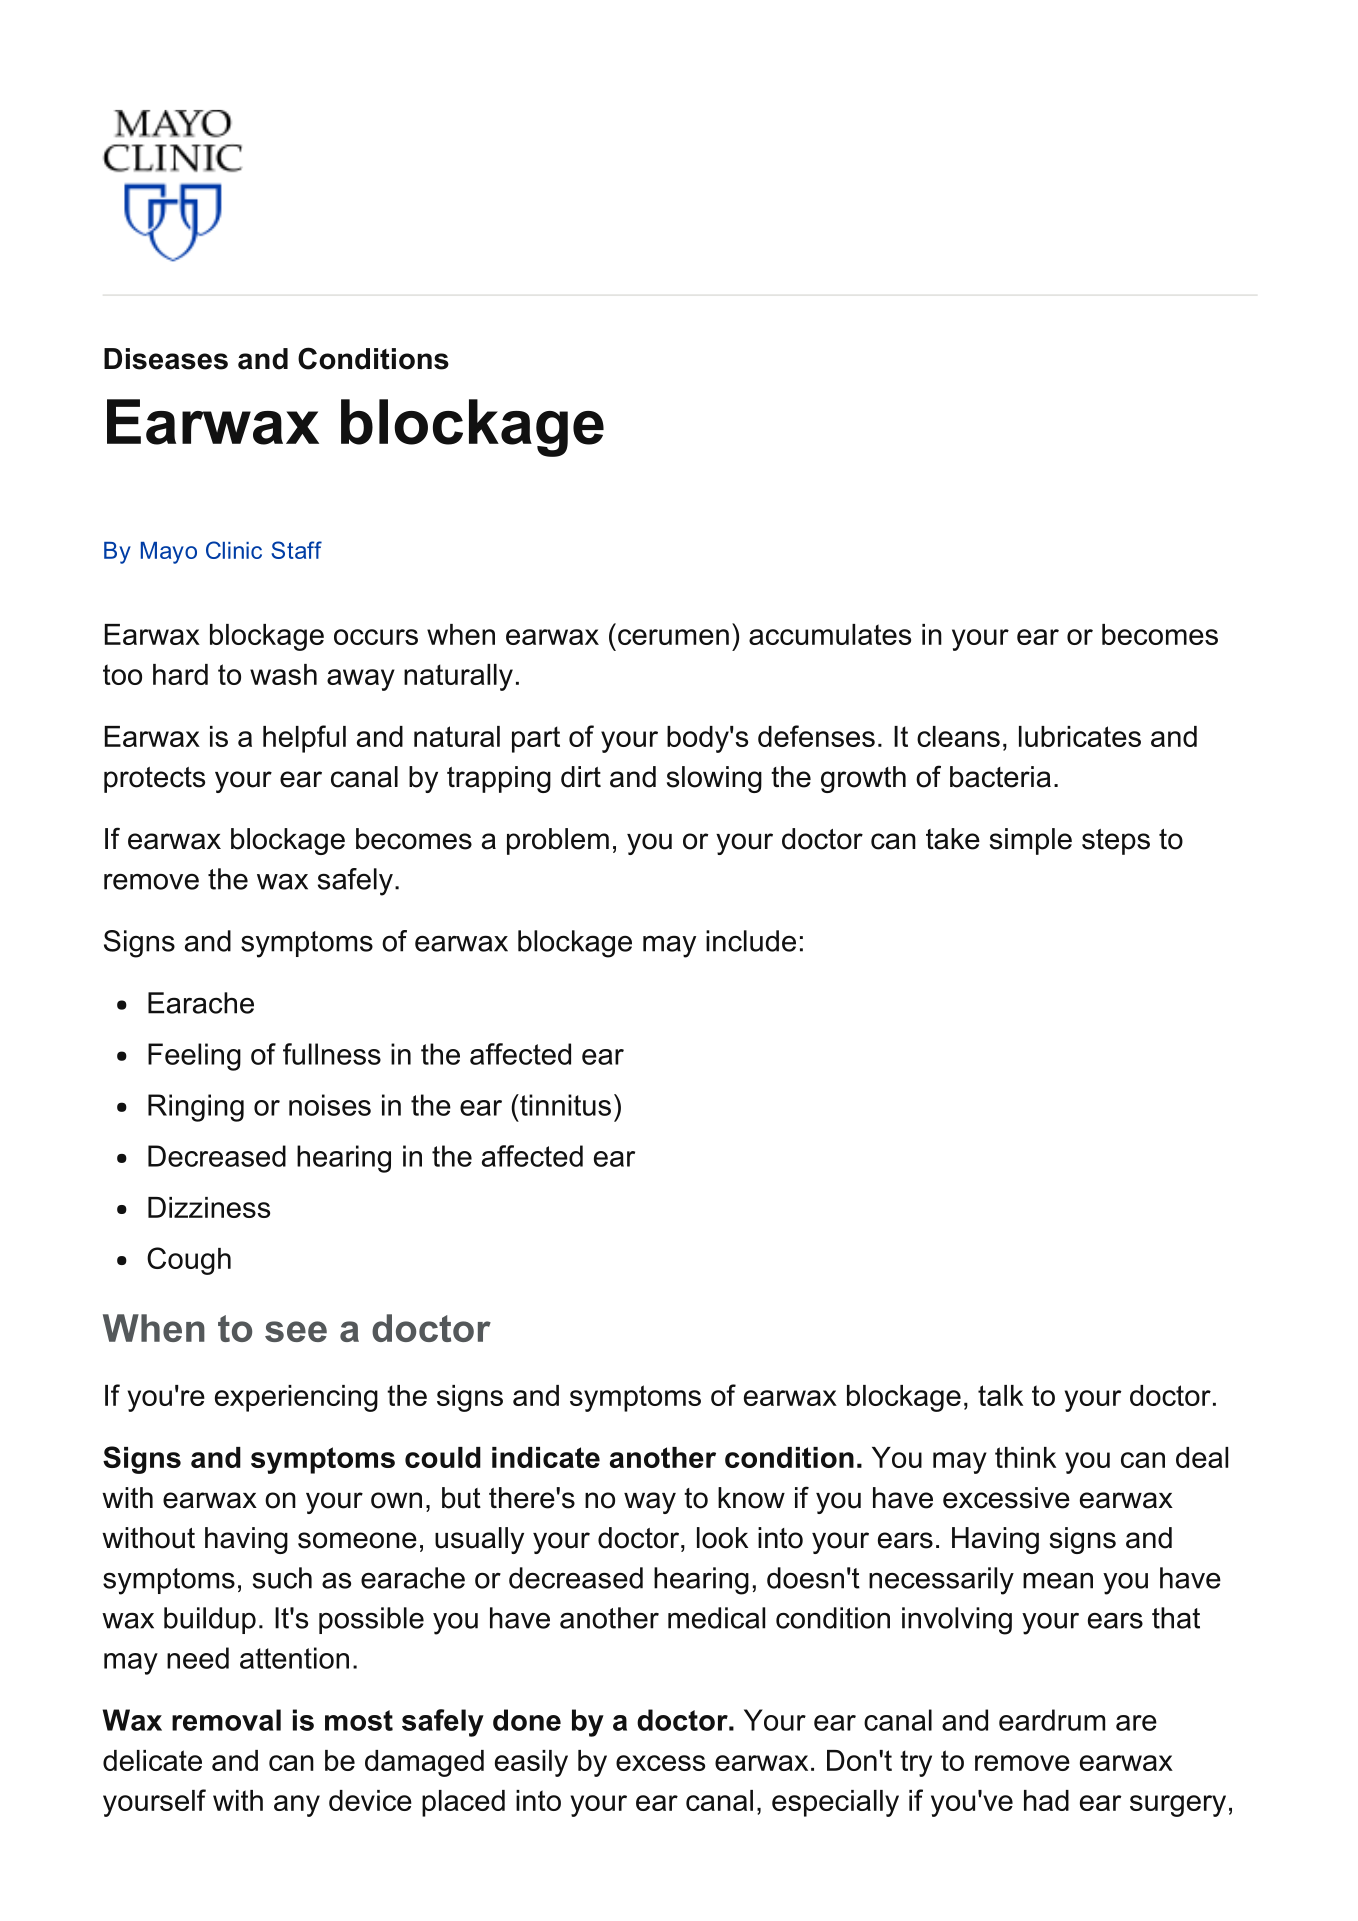 The image size is (1358, 1921). What do you see at coordinates (673, 637) in the screenshot?
I see `cerumen` at bounding box center [673, 637].
